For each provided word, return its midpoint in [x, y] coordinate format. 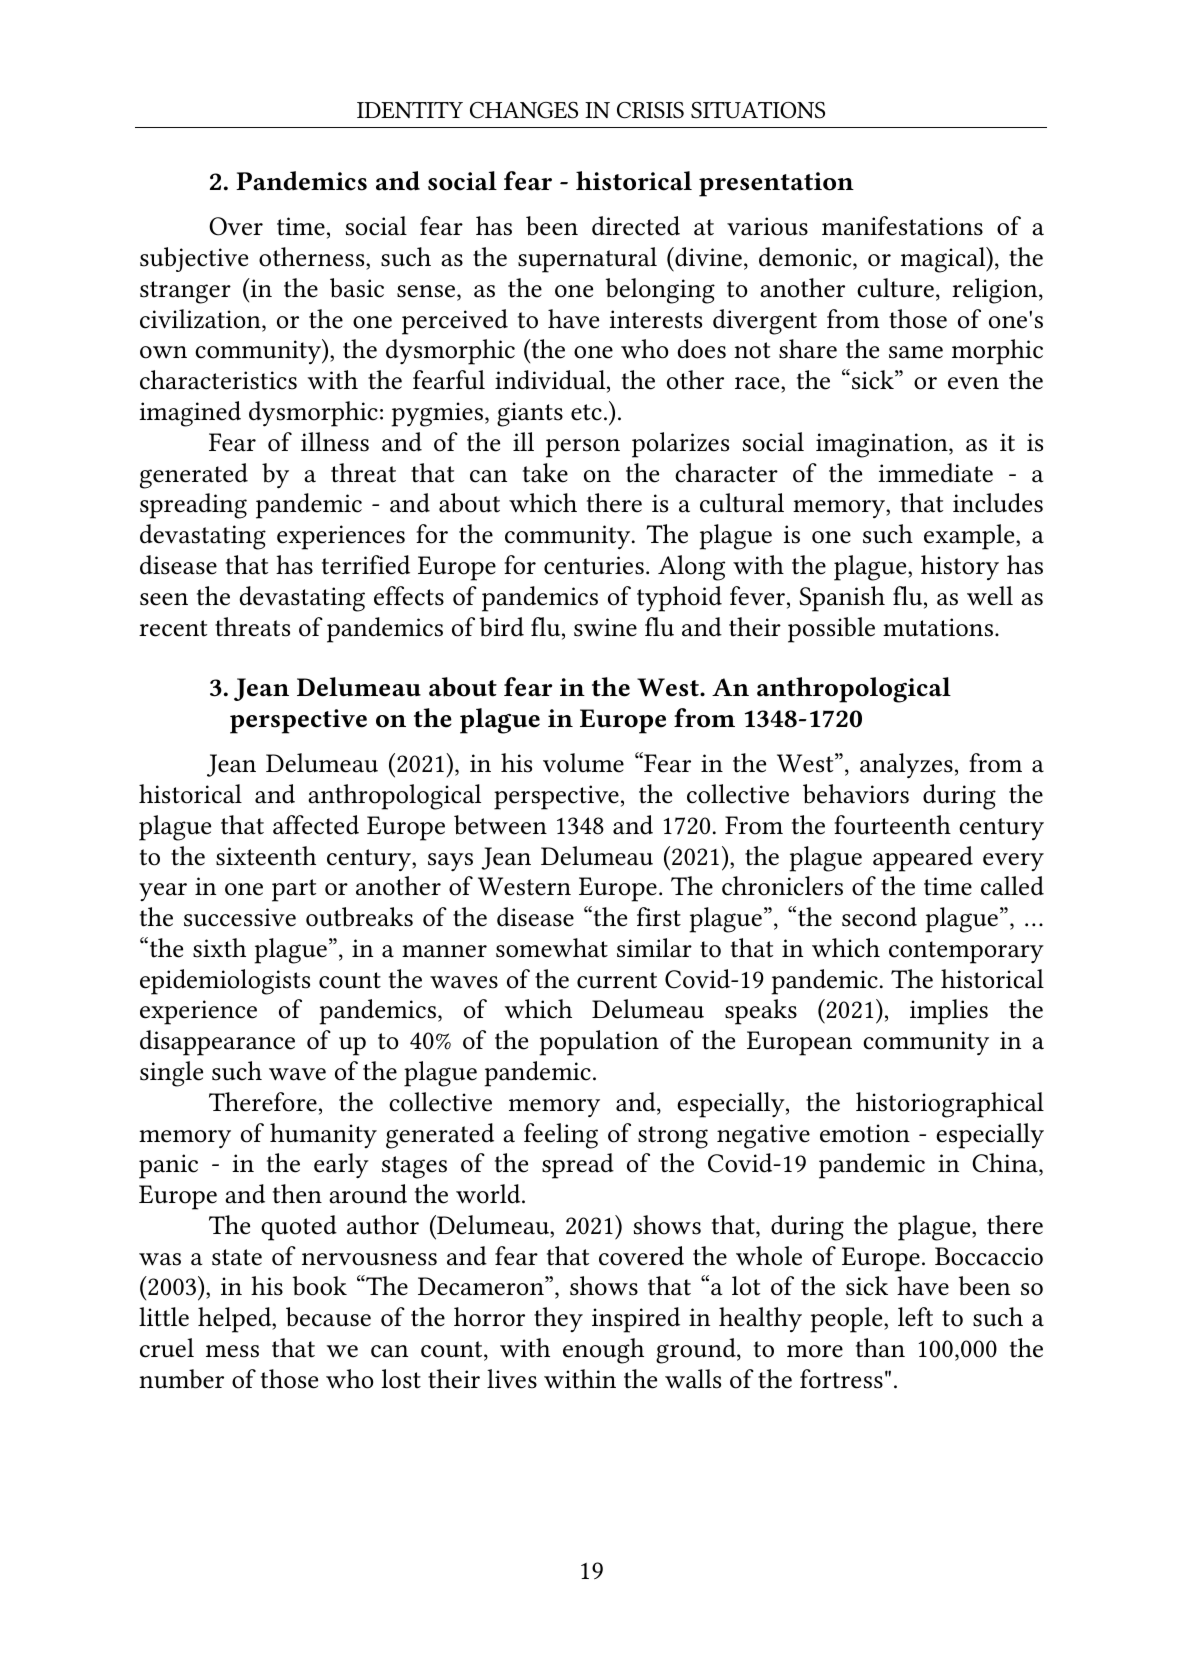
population [599, 1043]
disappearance [217, 1043]
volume [583, 763]
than [880, 1348]
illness [335, 442]
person [583, 448]
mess [232, 1351]
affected [316, 825]
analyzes [906, 766]
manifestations [902, 226]
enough [603, 1351]
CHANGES [524, 110]
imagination [883, 445]
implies [949, 1012]
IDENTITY [410, 110]
